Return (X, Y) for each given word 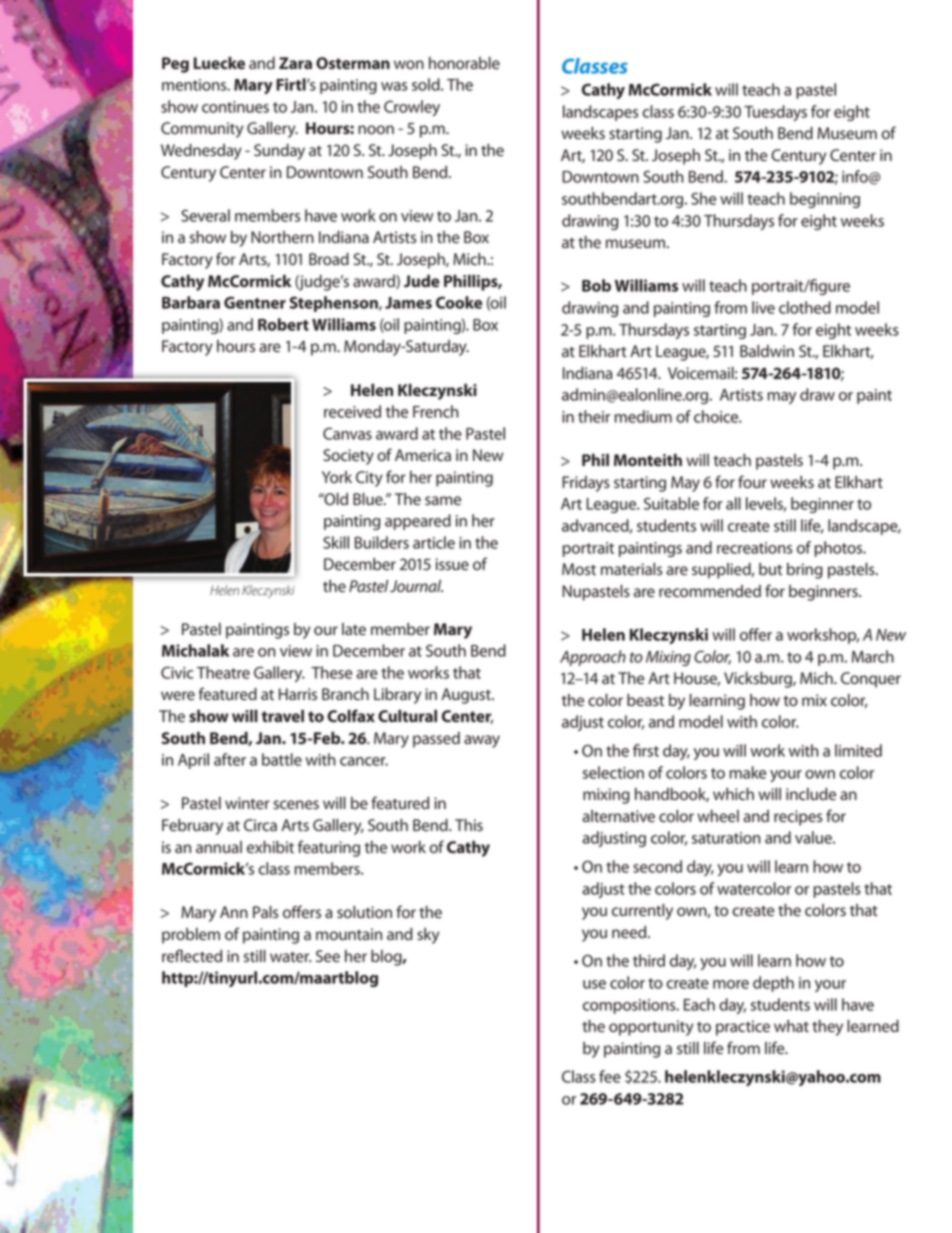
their (594, 416)
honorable (464, 63)
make (748, 772)
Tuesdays (775, 113)
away (482, 741)
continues (235, 107)
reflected (192, 956)
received (352, 411)
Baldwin (767, 351)
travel (282, 716)
